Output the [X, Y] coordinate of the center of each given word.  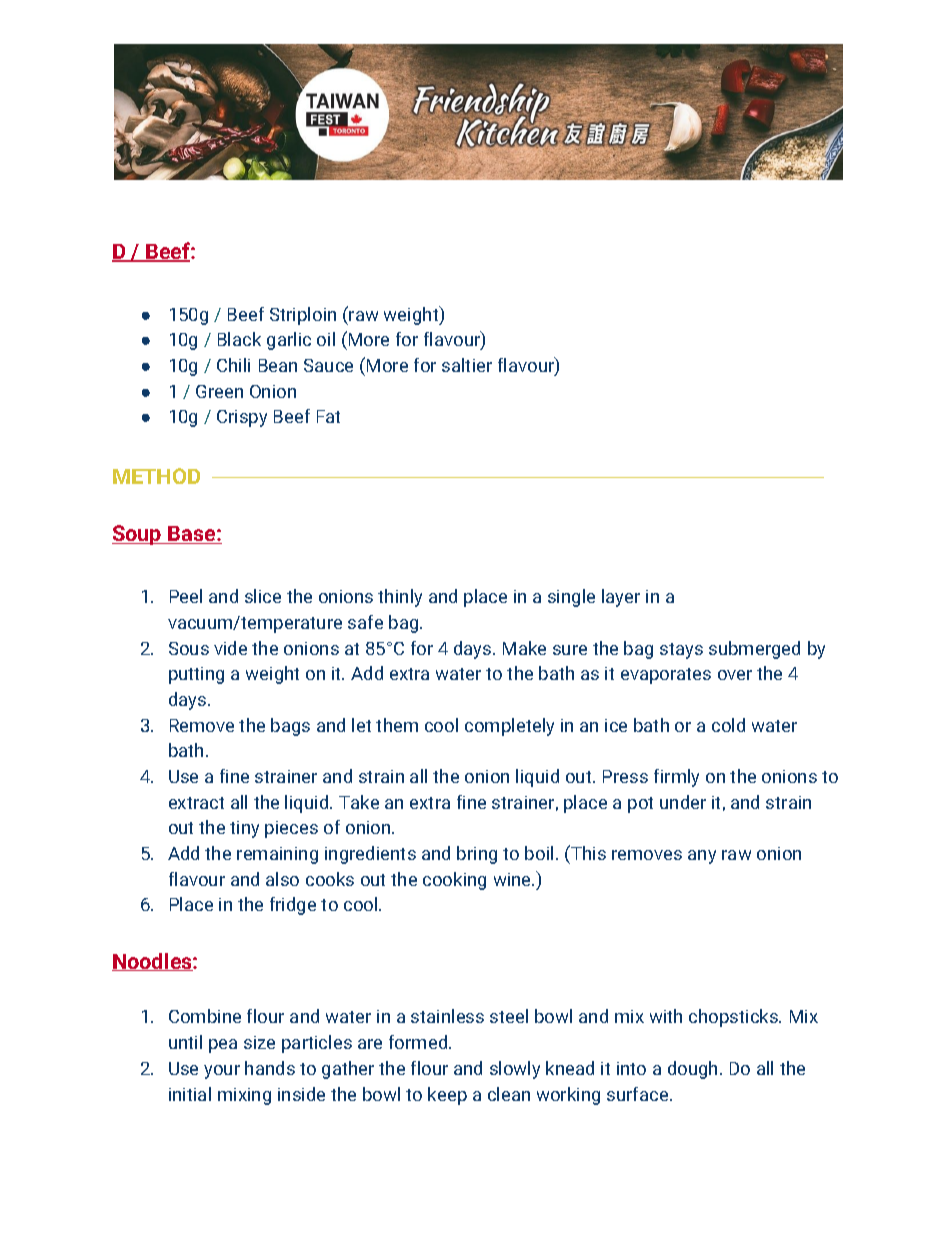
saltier [467, 365]
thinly [400, 598]
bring [477, 855]
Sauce [328, 365]
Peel [186, 596]
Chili [233, 365]
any [702, 857]
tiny [244, 829]
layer [621, 598]
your [222, 1072]
